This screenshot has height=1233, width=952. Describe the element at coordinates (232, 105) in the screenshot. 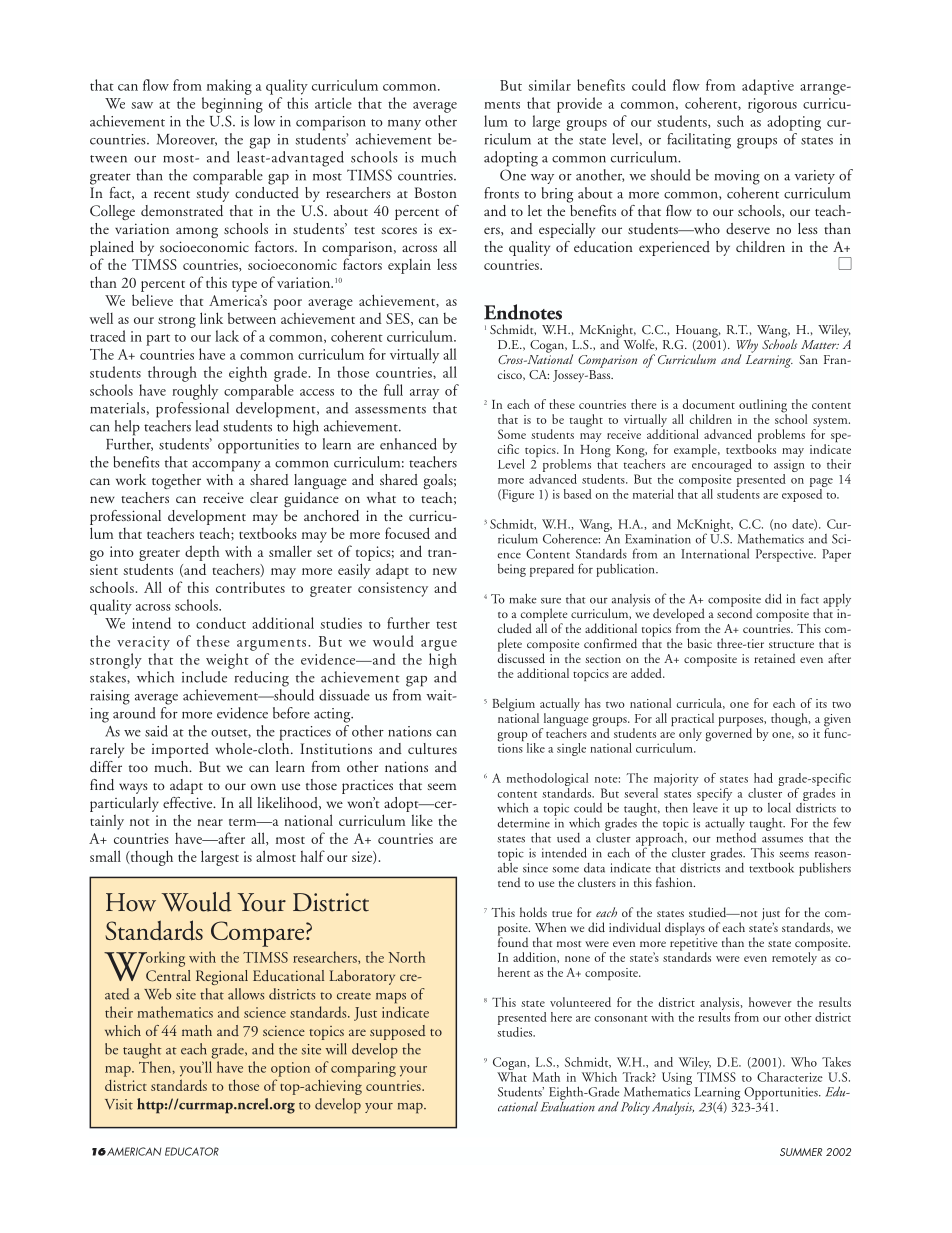

I see `beginning` at that location.
